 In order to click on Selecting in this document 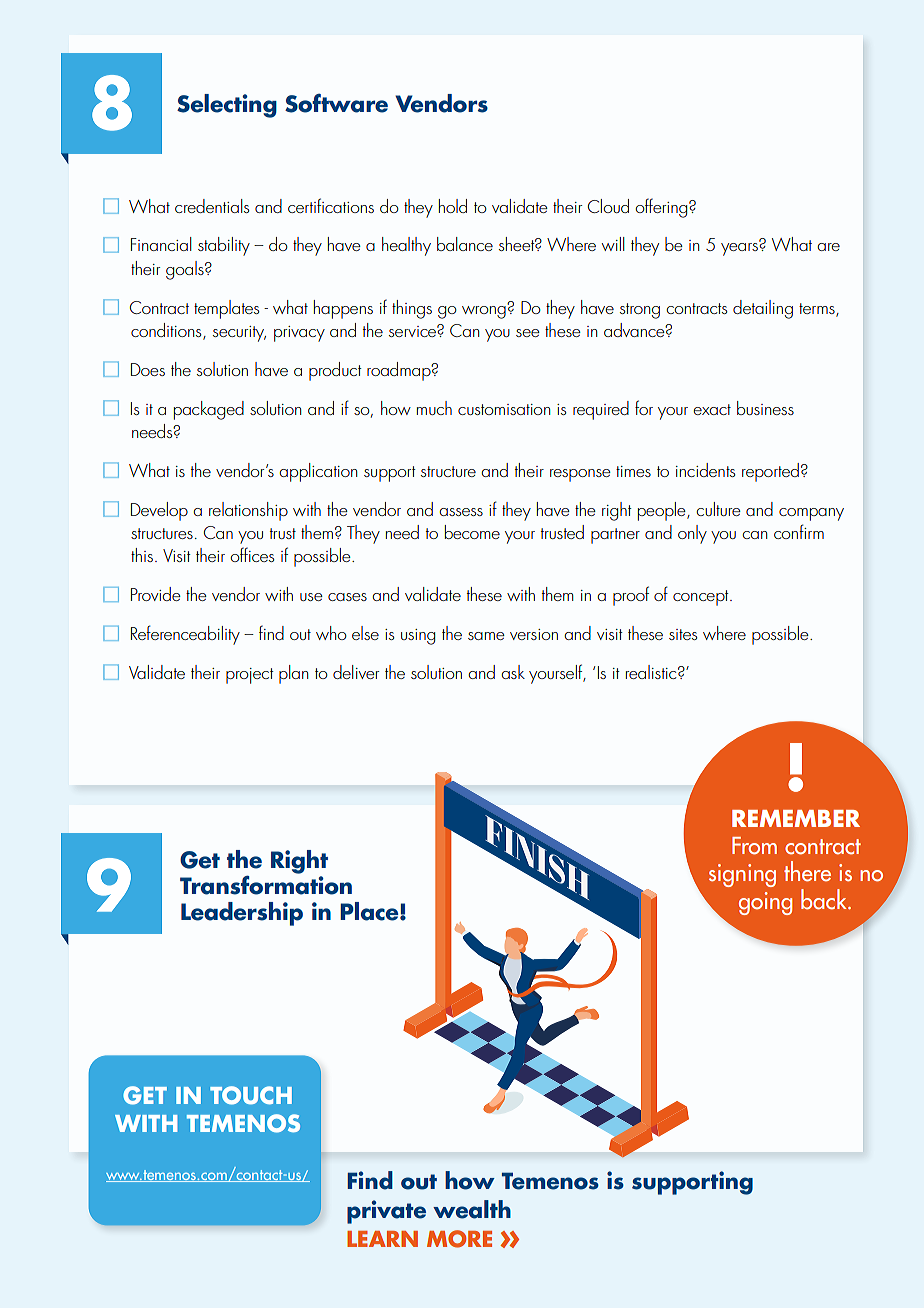, I will do `click(227, 106)`.
